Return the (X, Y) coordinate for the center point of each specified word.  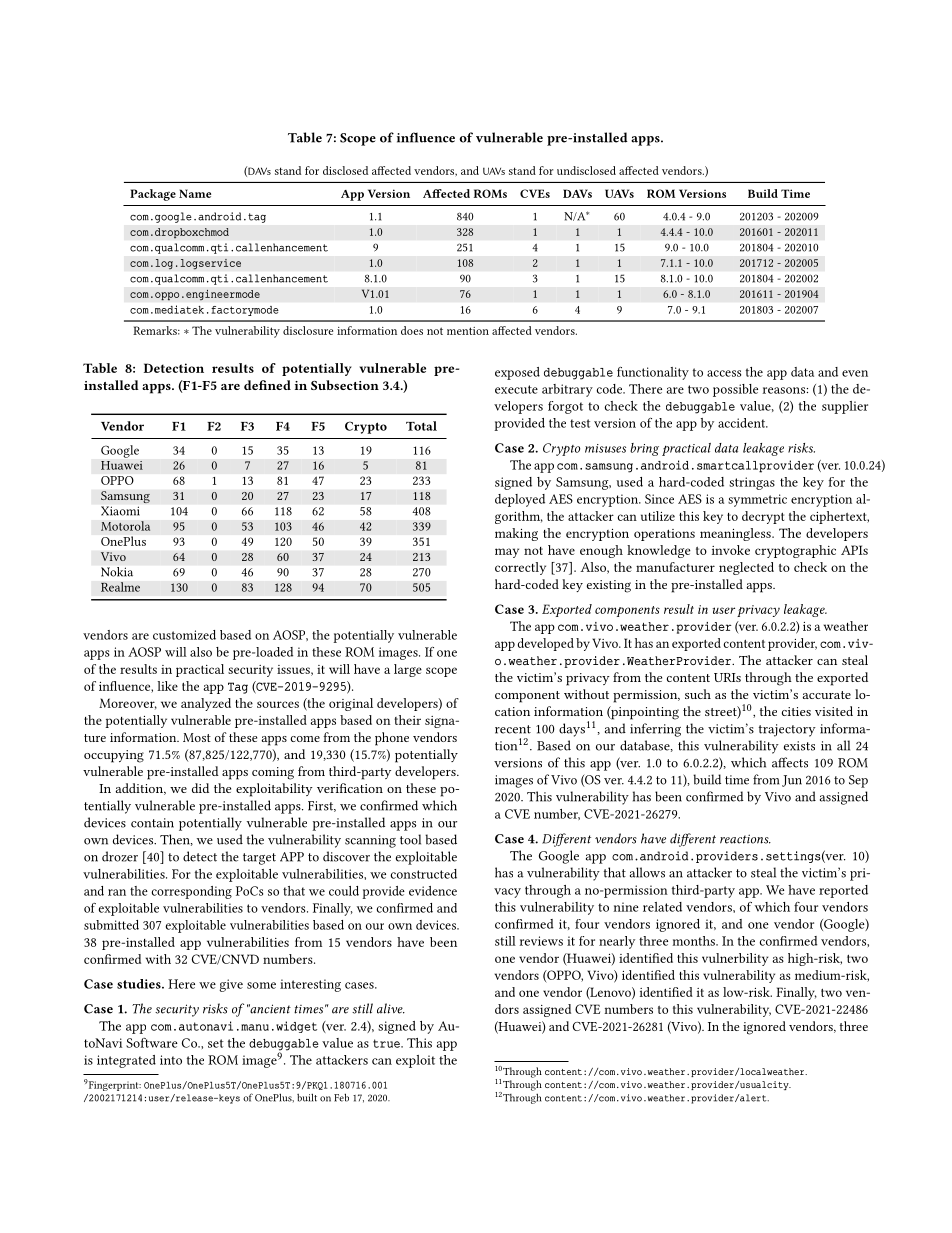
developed (546, 644)
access (724, 373)
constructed (424, 874)
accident (743, 423)
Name (195, 193)
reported (843, 891)
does (412, 330)
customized (184, 635)
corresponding (191, 892)
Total (421, 426)
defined (267, 385)
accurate (827, 695)
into (171, 1060)
